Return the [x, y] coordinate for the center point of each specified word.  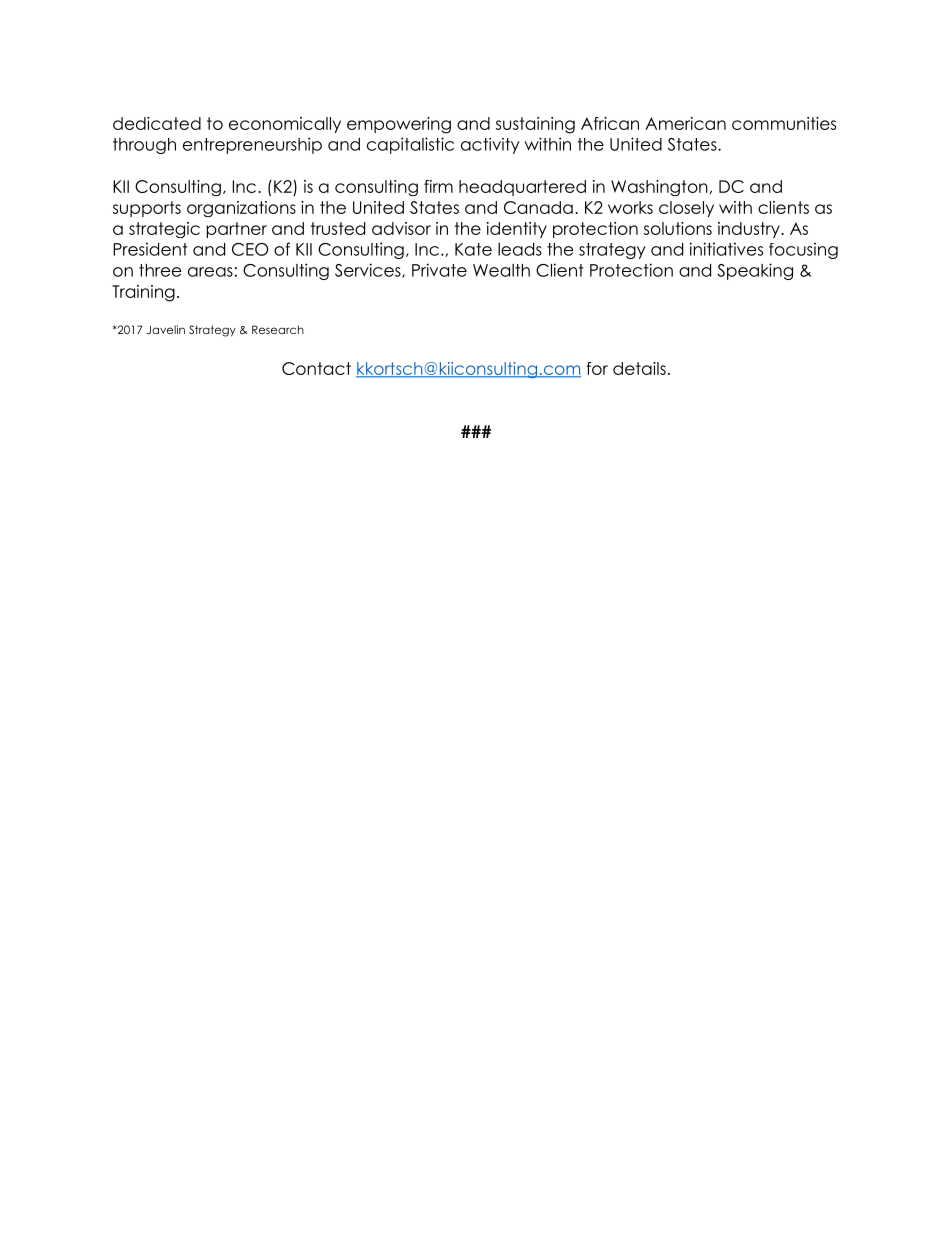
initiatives [726, 249]
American [685, 123]
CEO [250, 249]
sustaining [535, 125]
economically [285, 125]
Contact [316, 368]
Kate [473, 249]
